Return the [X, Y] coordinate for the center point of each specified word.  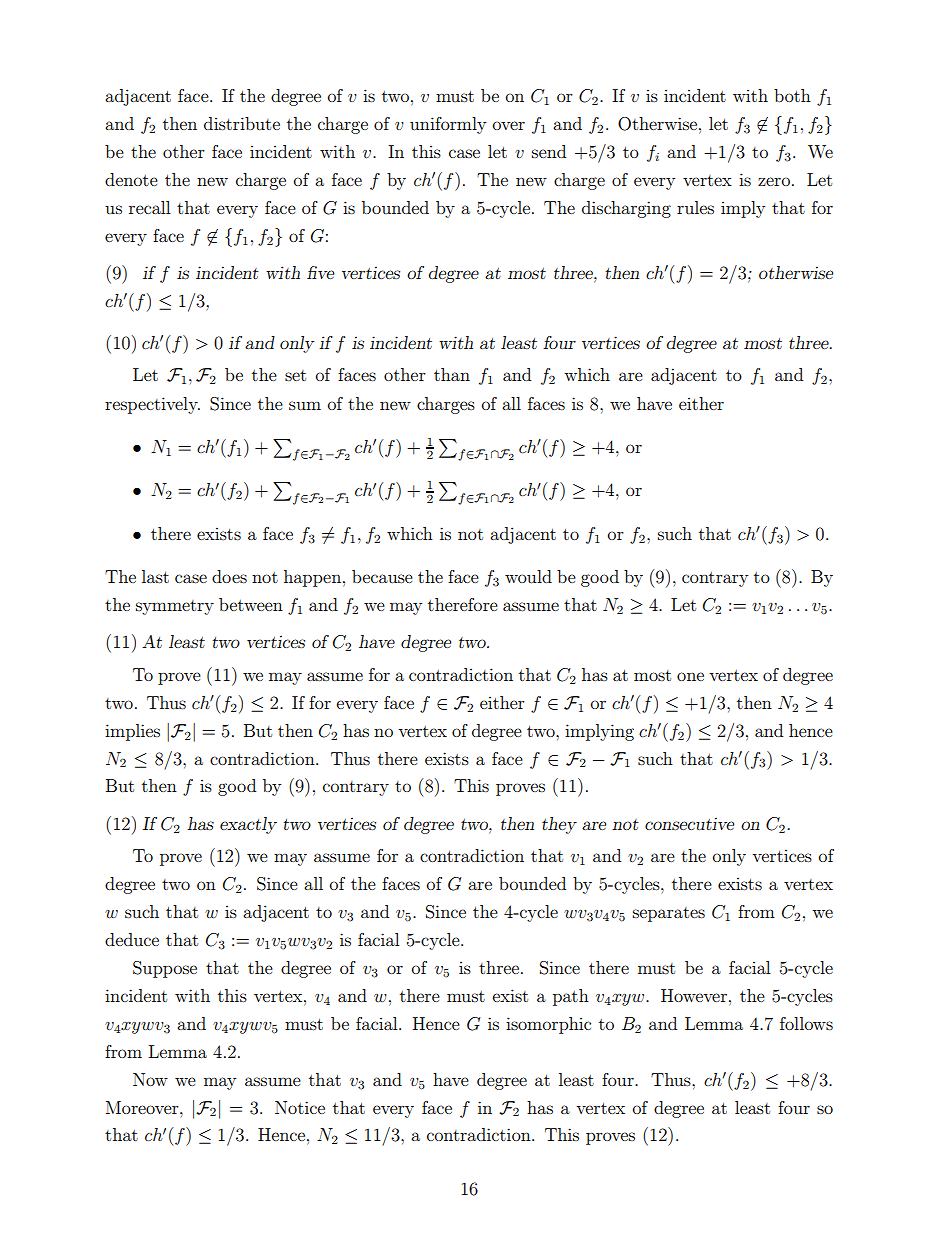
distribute [242, 123]
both [792, 95]
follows [806, 1023]
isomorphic [548, 1025]
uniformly [448, 125]
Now [150, 1079]
